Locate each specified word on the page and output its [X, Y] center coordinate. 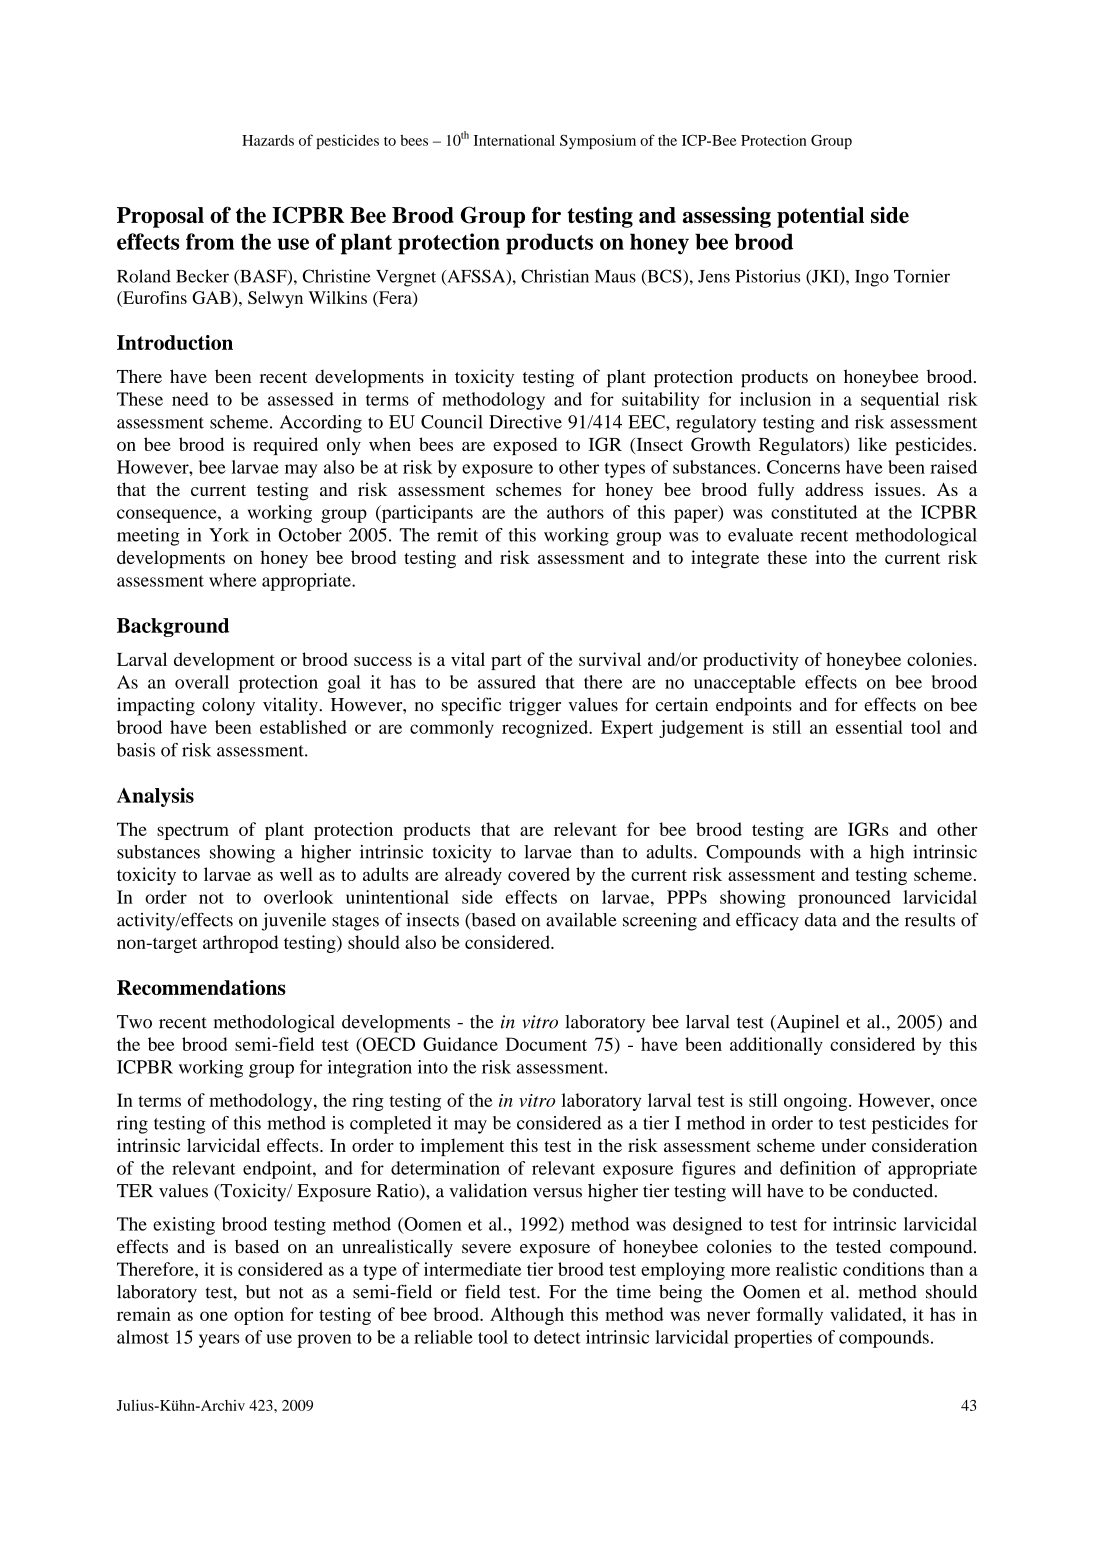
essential [869, 727]
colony [228, 707]
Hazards [268, 140]
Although [527, 1316]
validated [867, 1314]
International [514, 140]
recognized [546, 729]
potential [820, 217]
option [259, 1316]
